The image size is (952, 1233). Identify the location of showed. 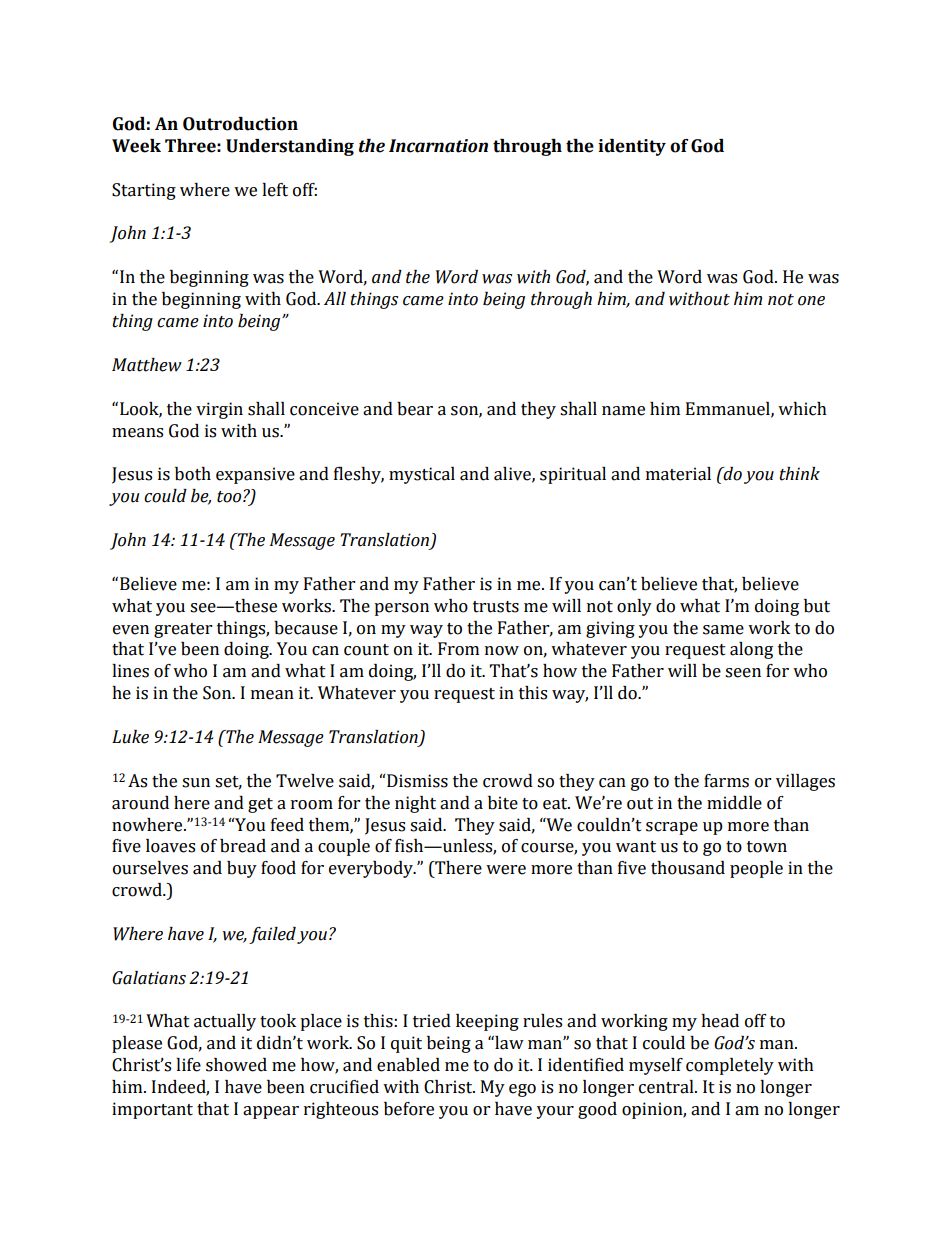
(236, 1065).
